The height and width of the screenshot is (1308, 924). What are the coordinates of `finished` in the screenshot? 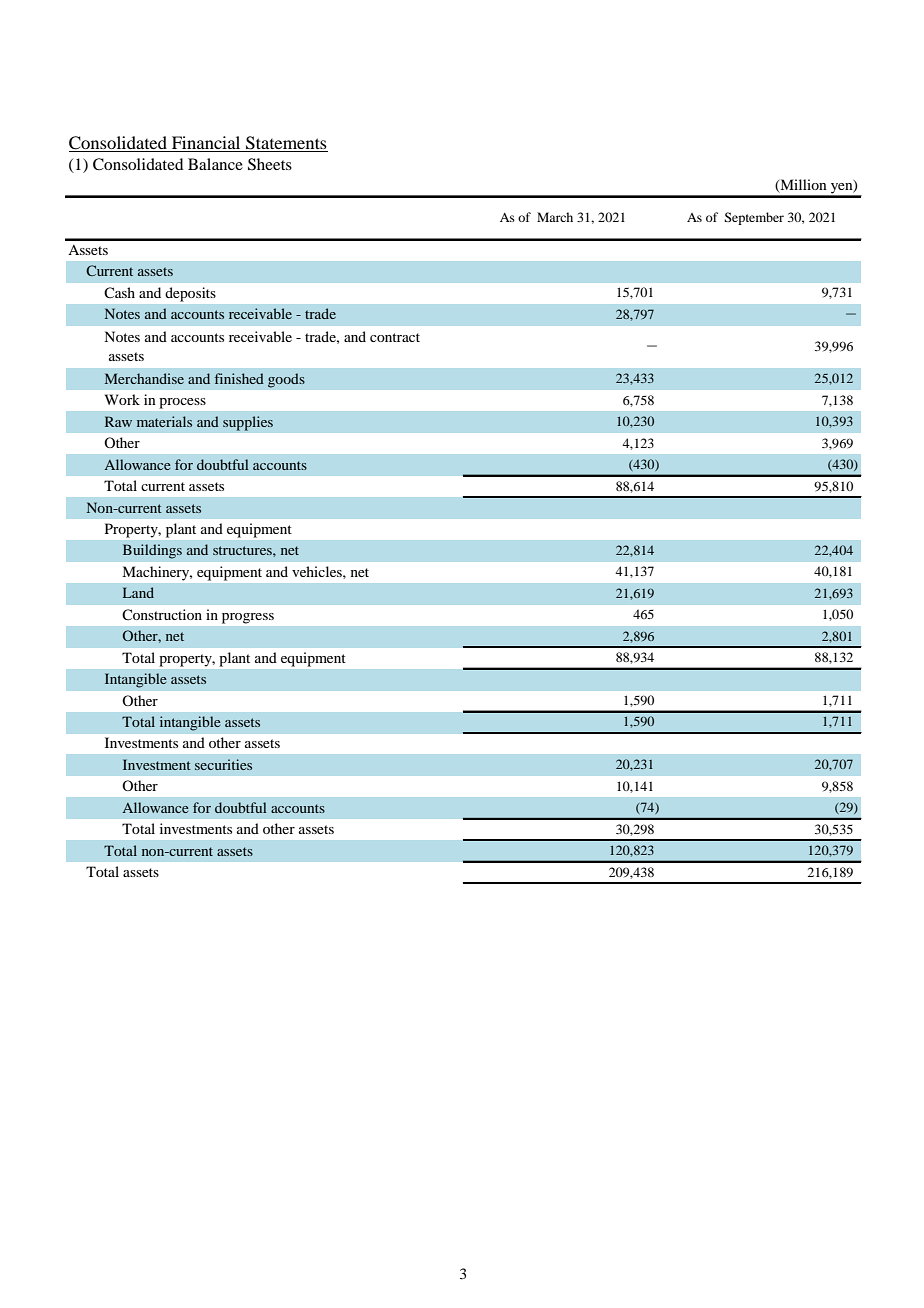 It's located at (239, 378).
